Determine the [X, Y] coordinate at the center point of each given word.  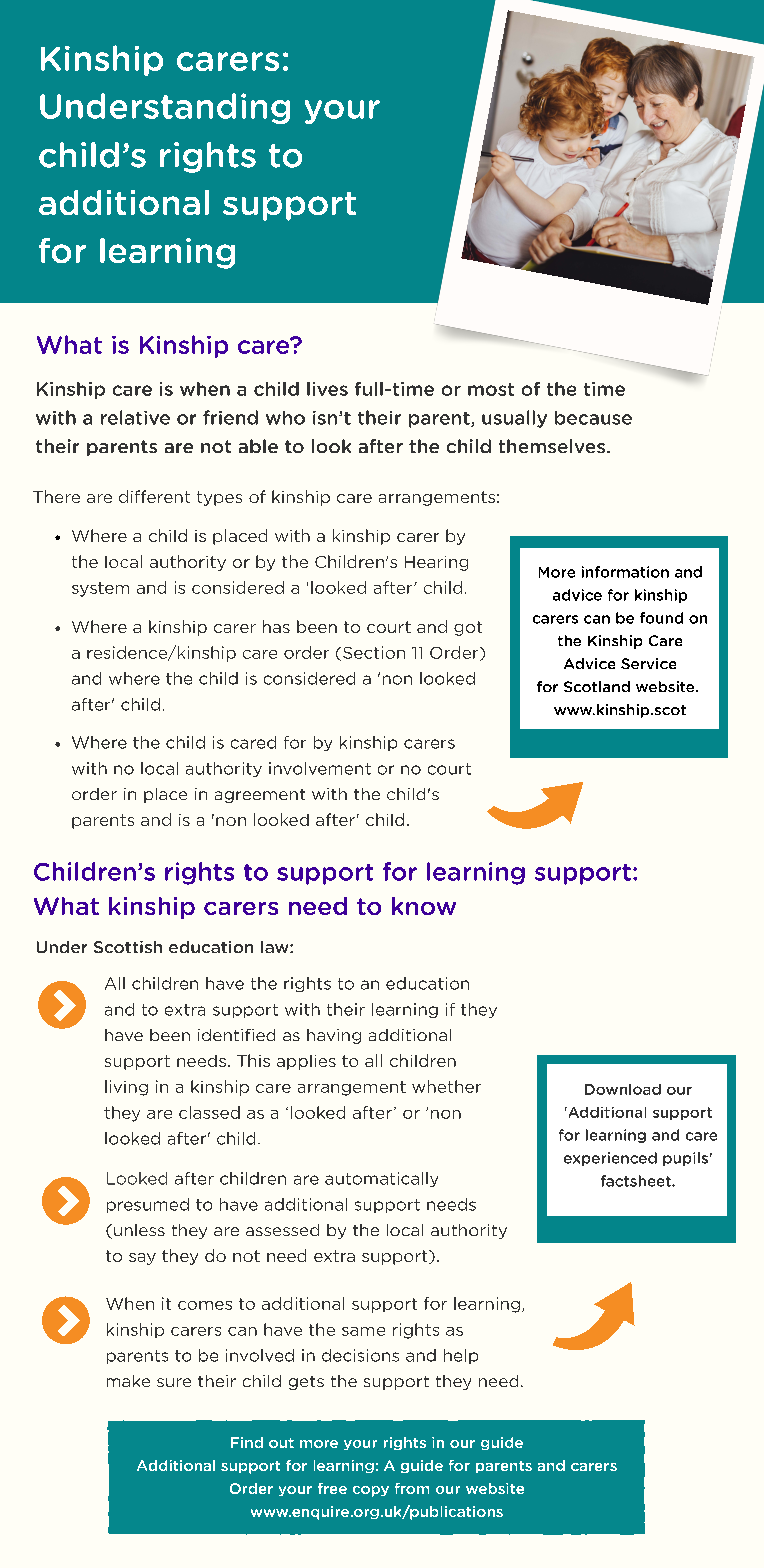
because [593, 418]
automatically [381, 1179]
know [424, 906]
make [128, 1381]
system [100, 589]
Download [623, 1089]
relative [135, 417]
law [276, 947]
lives [327, 389]
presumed [148, 1205]
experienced [610, 1159]
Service [648, 663]
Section [374, 652]
